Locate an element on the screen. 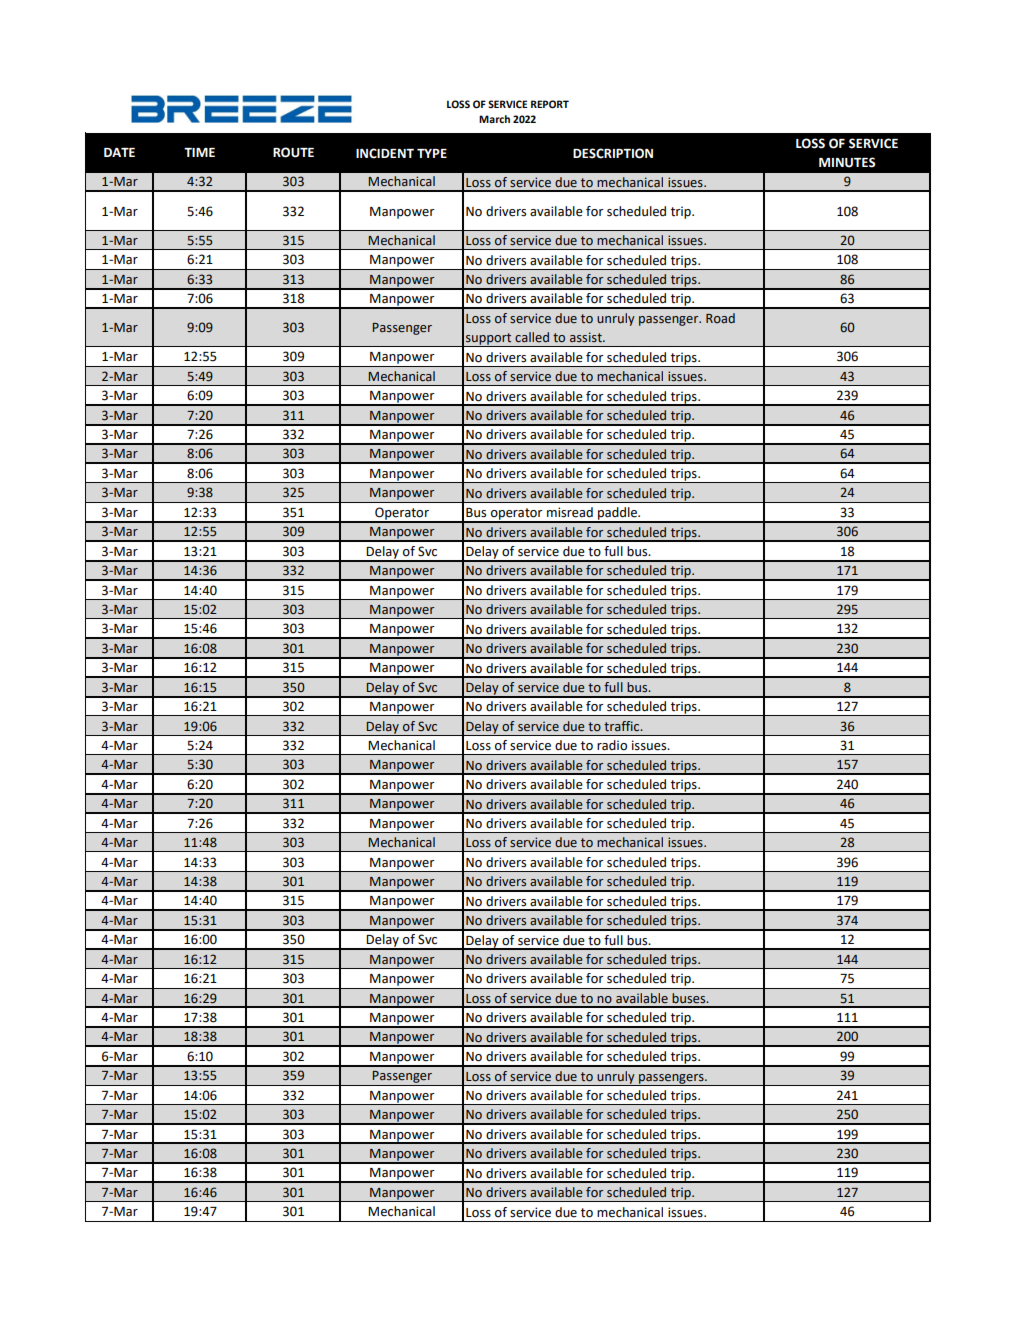 The height and width of the screenshot is (1322, 1022). assist is located at coordinates (587, 337).
